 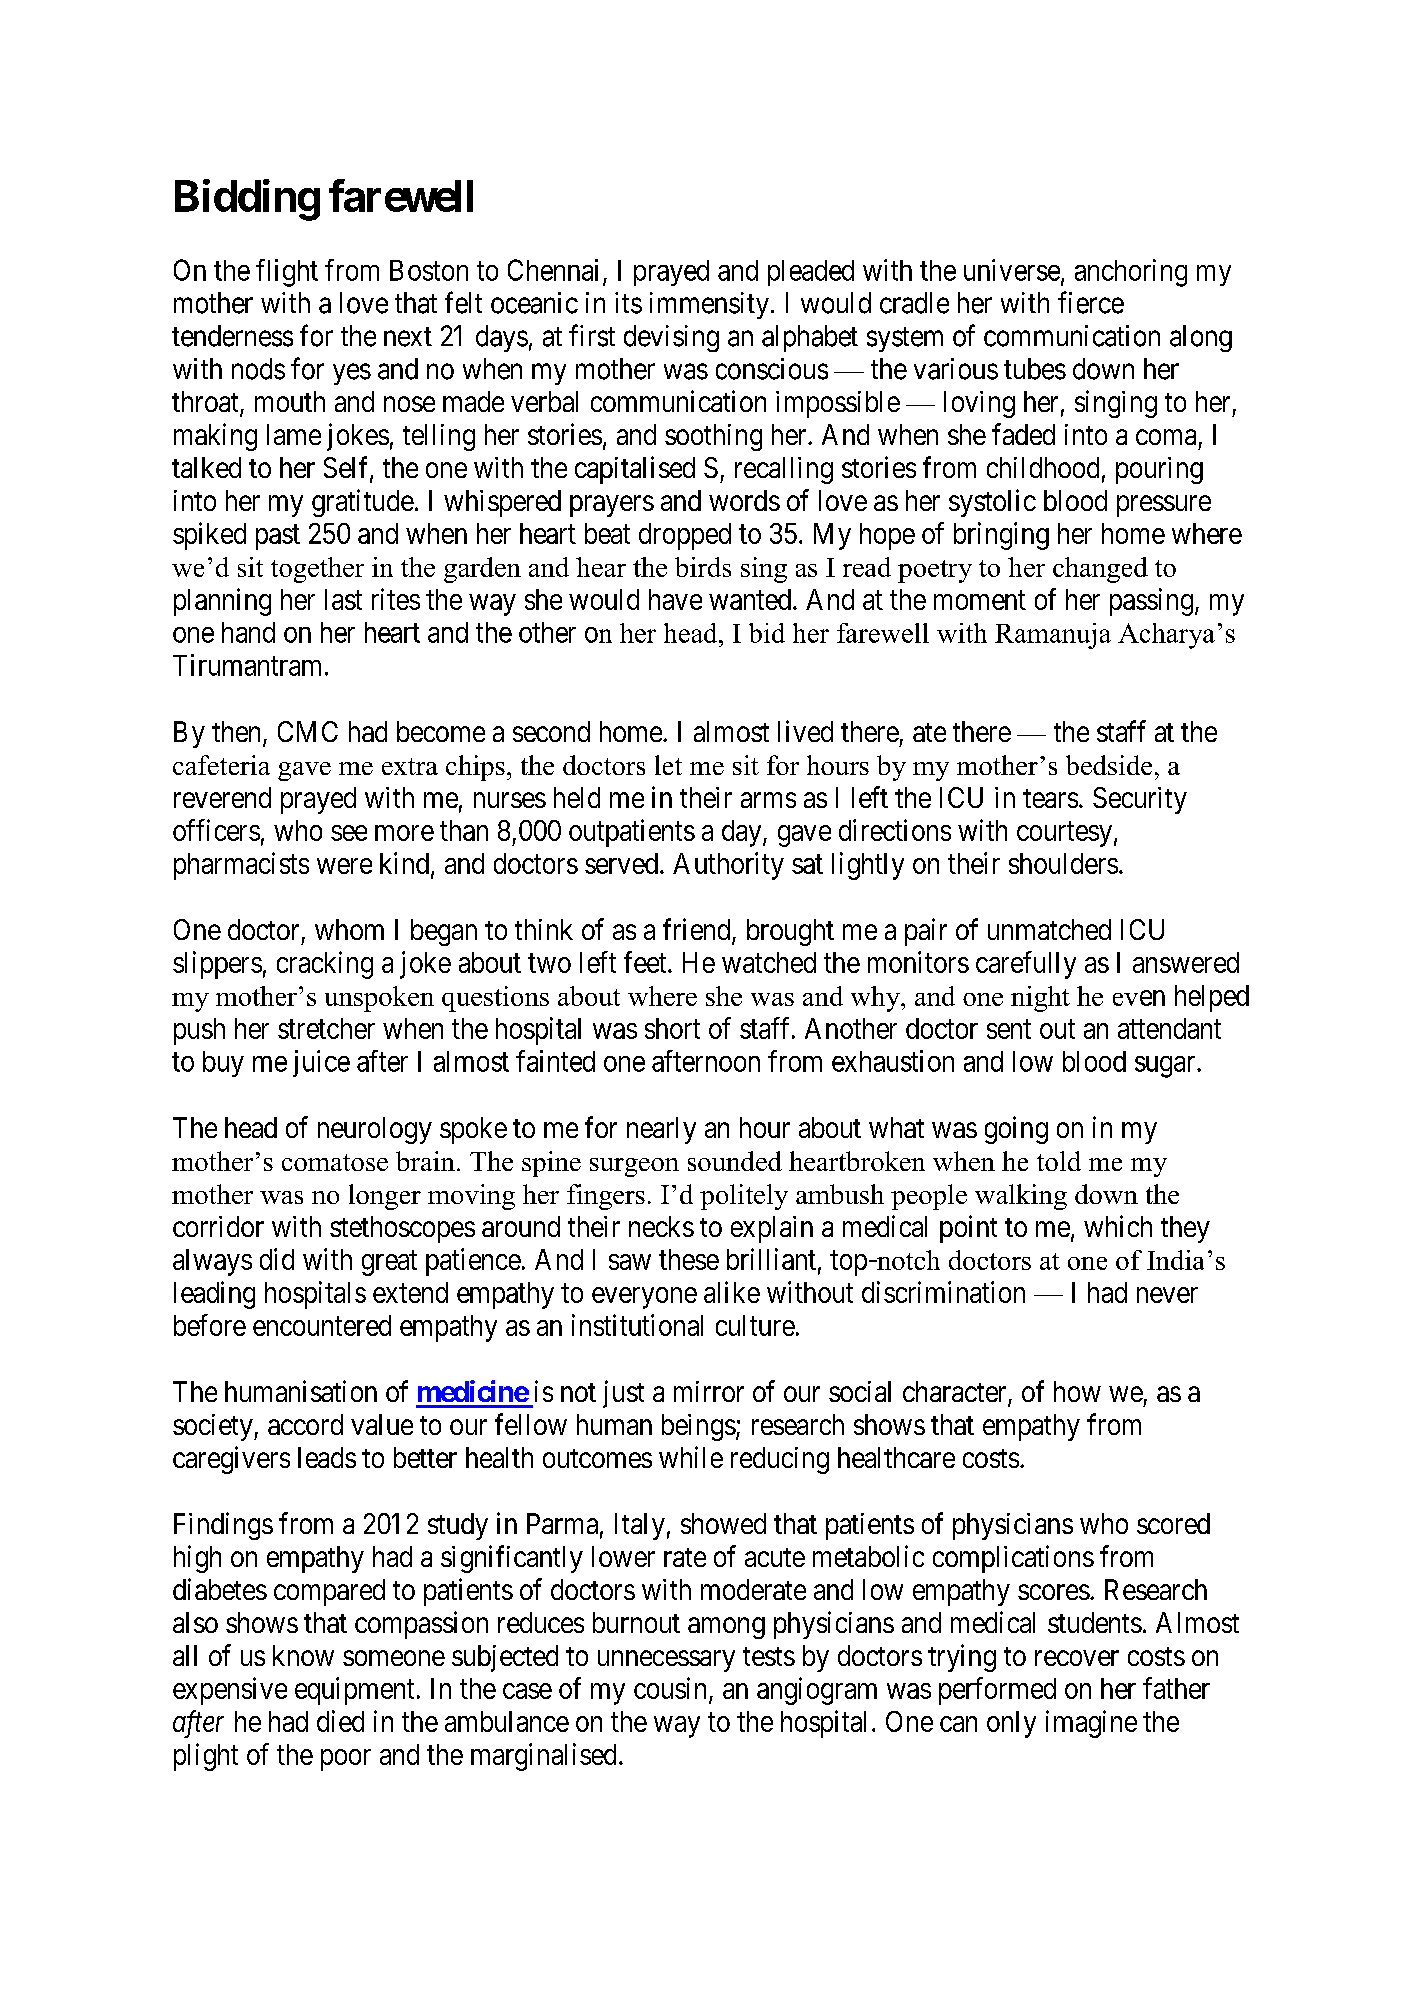 I want to click on night, so click(x=1040, y=999).
